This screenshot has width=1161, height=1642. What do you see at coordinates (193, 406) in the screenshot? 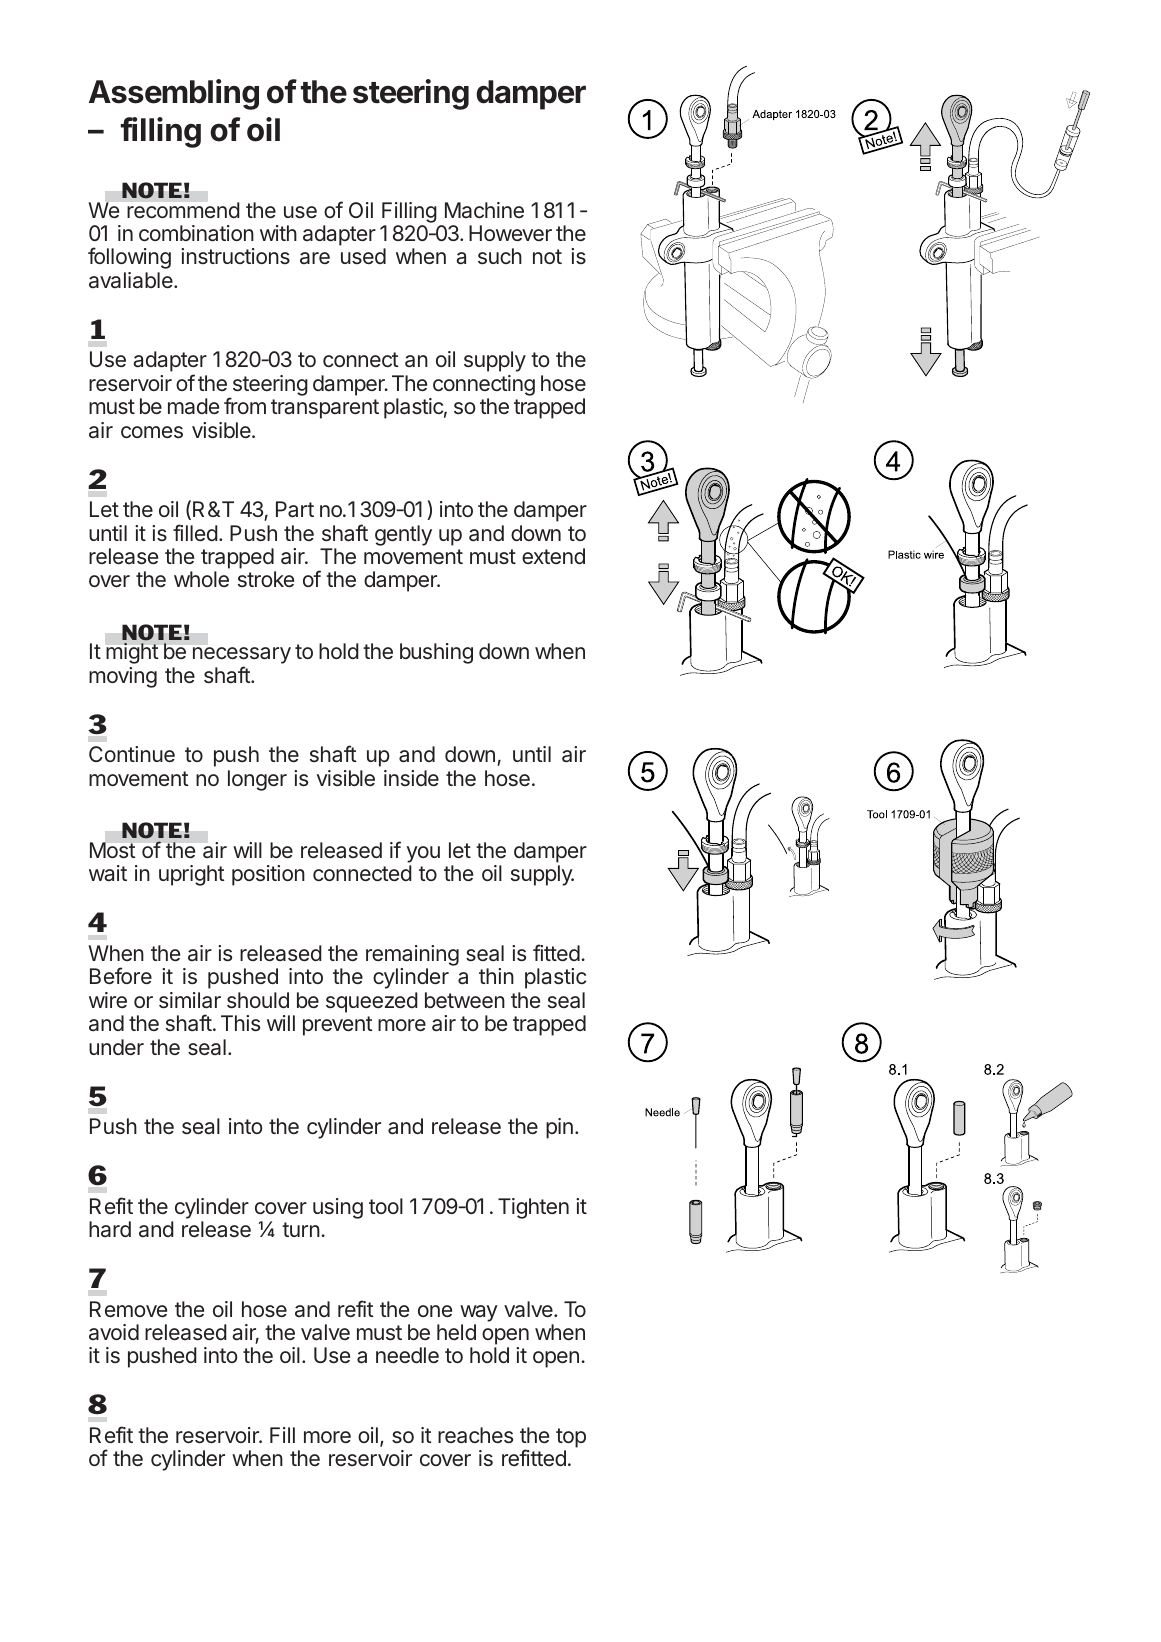
I see `made` at bounding box center [193, 406].
